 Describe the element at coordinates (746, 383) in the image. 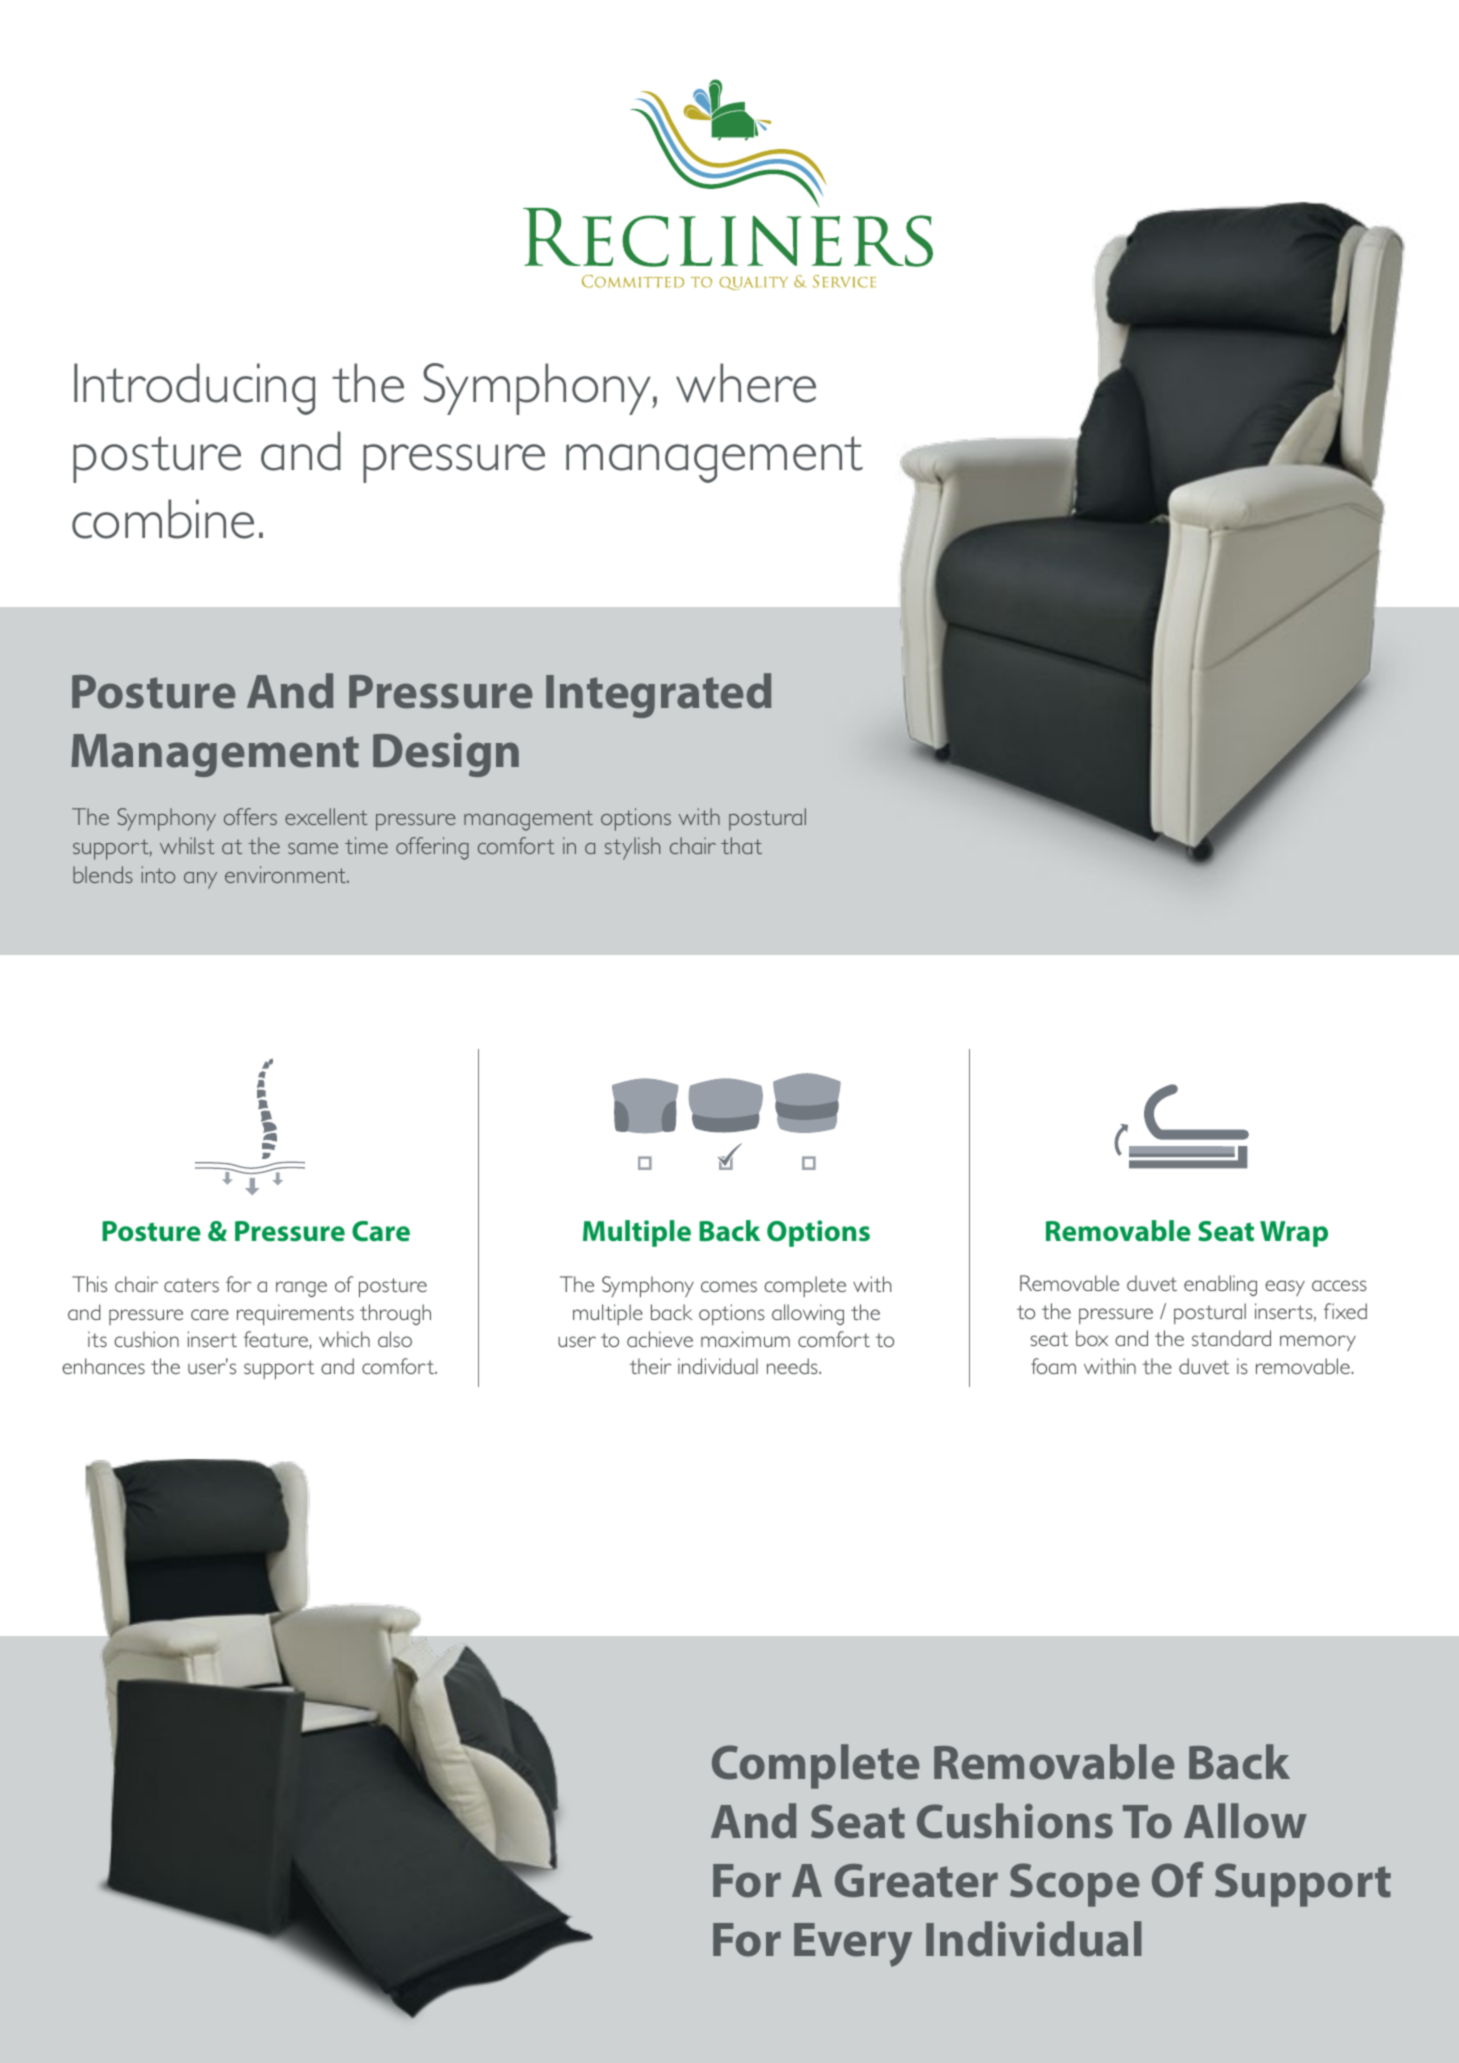

I see `where` at that location.
